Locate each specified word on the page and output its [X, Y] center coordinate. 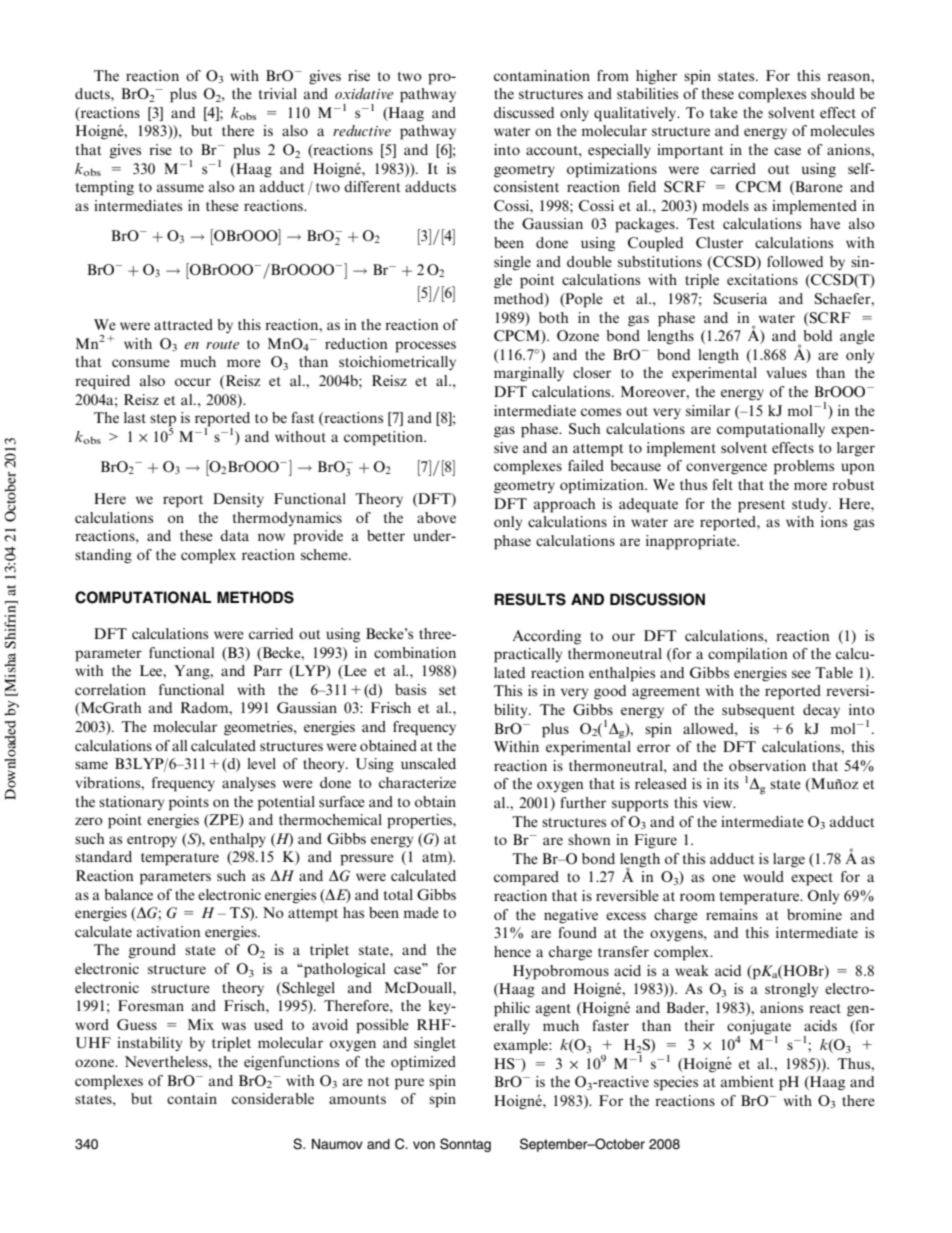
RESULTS [530, 599]
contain [192, 1098]
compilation [748, 655]
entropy [152, 841]
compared [526, 878]
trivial [278, 93]
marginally [529, 374]
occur [193, 382]
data [234, 535]
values [786, 372]
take [724, 112]
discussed [524, 112]
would [763, 876]
